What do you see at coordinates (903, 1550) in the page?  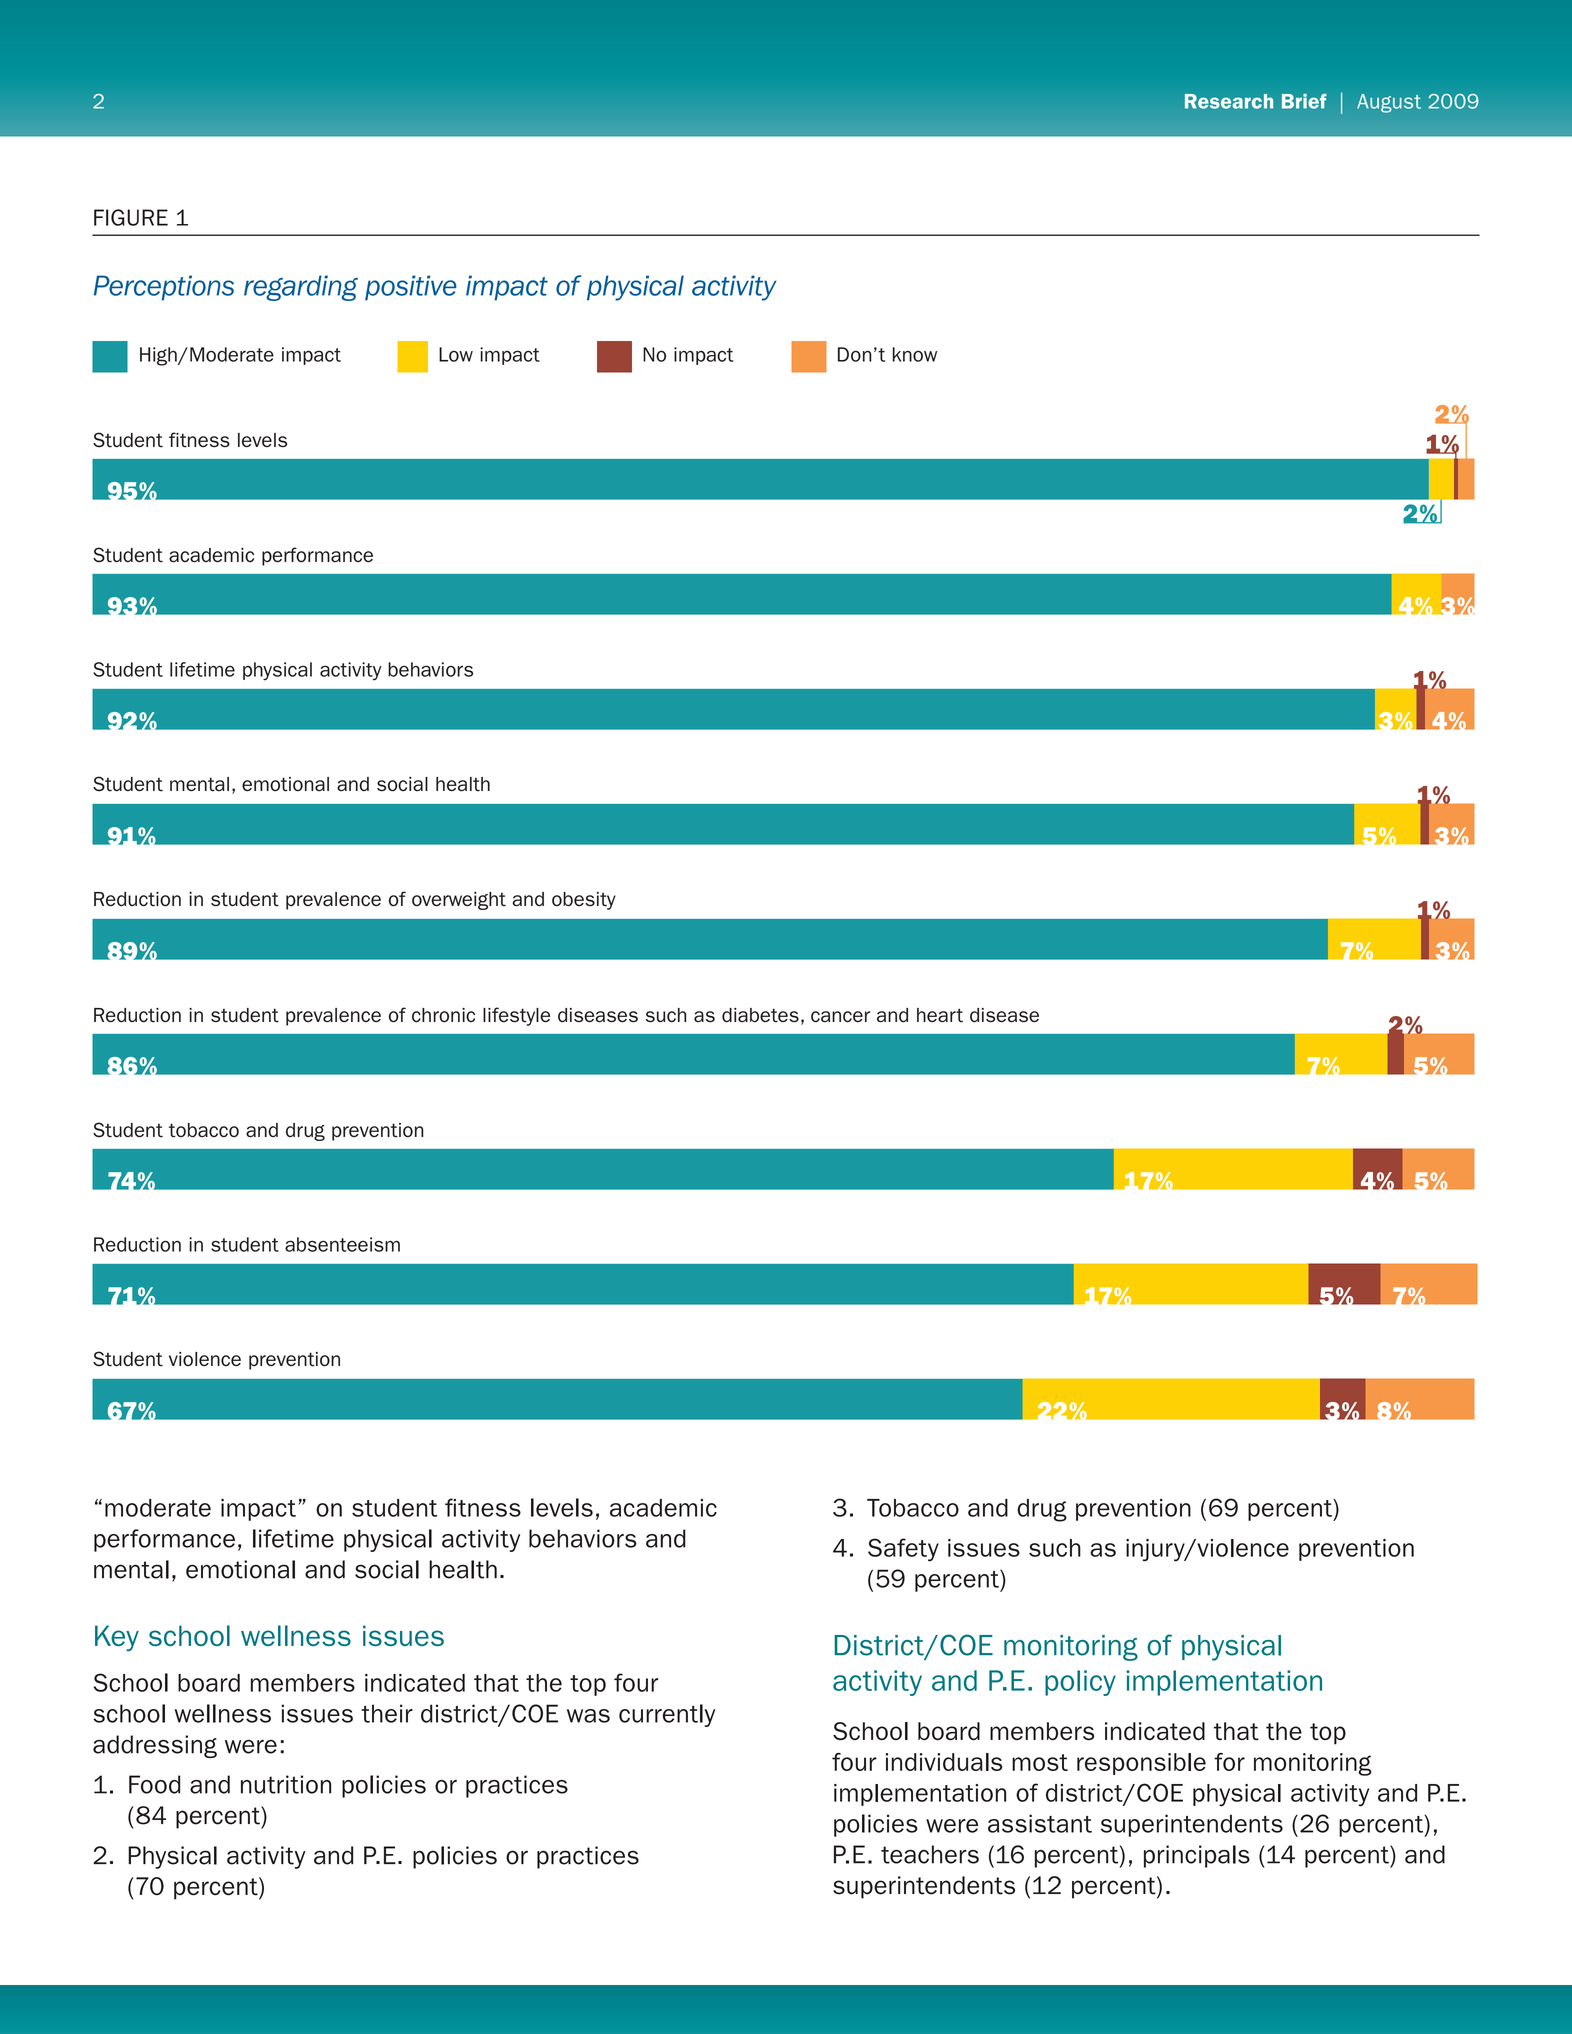 I see `Safety` at bounding box center [903, 1550].
